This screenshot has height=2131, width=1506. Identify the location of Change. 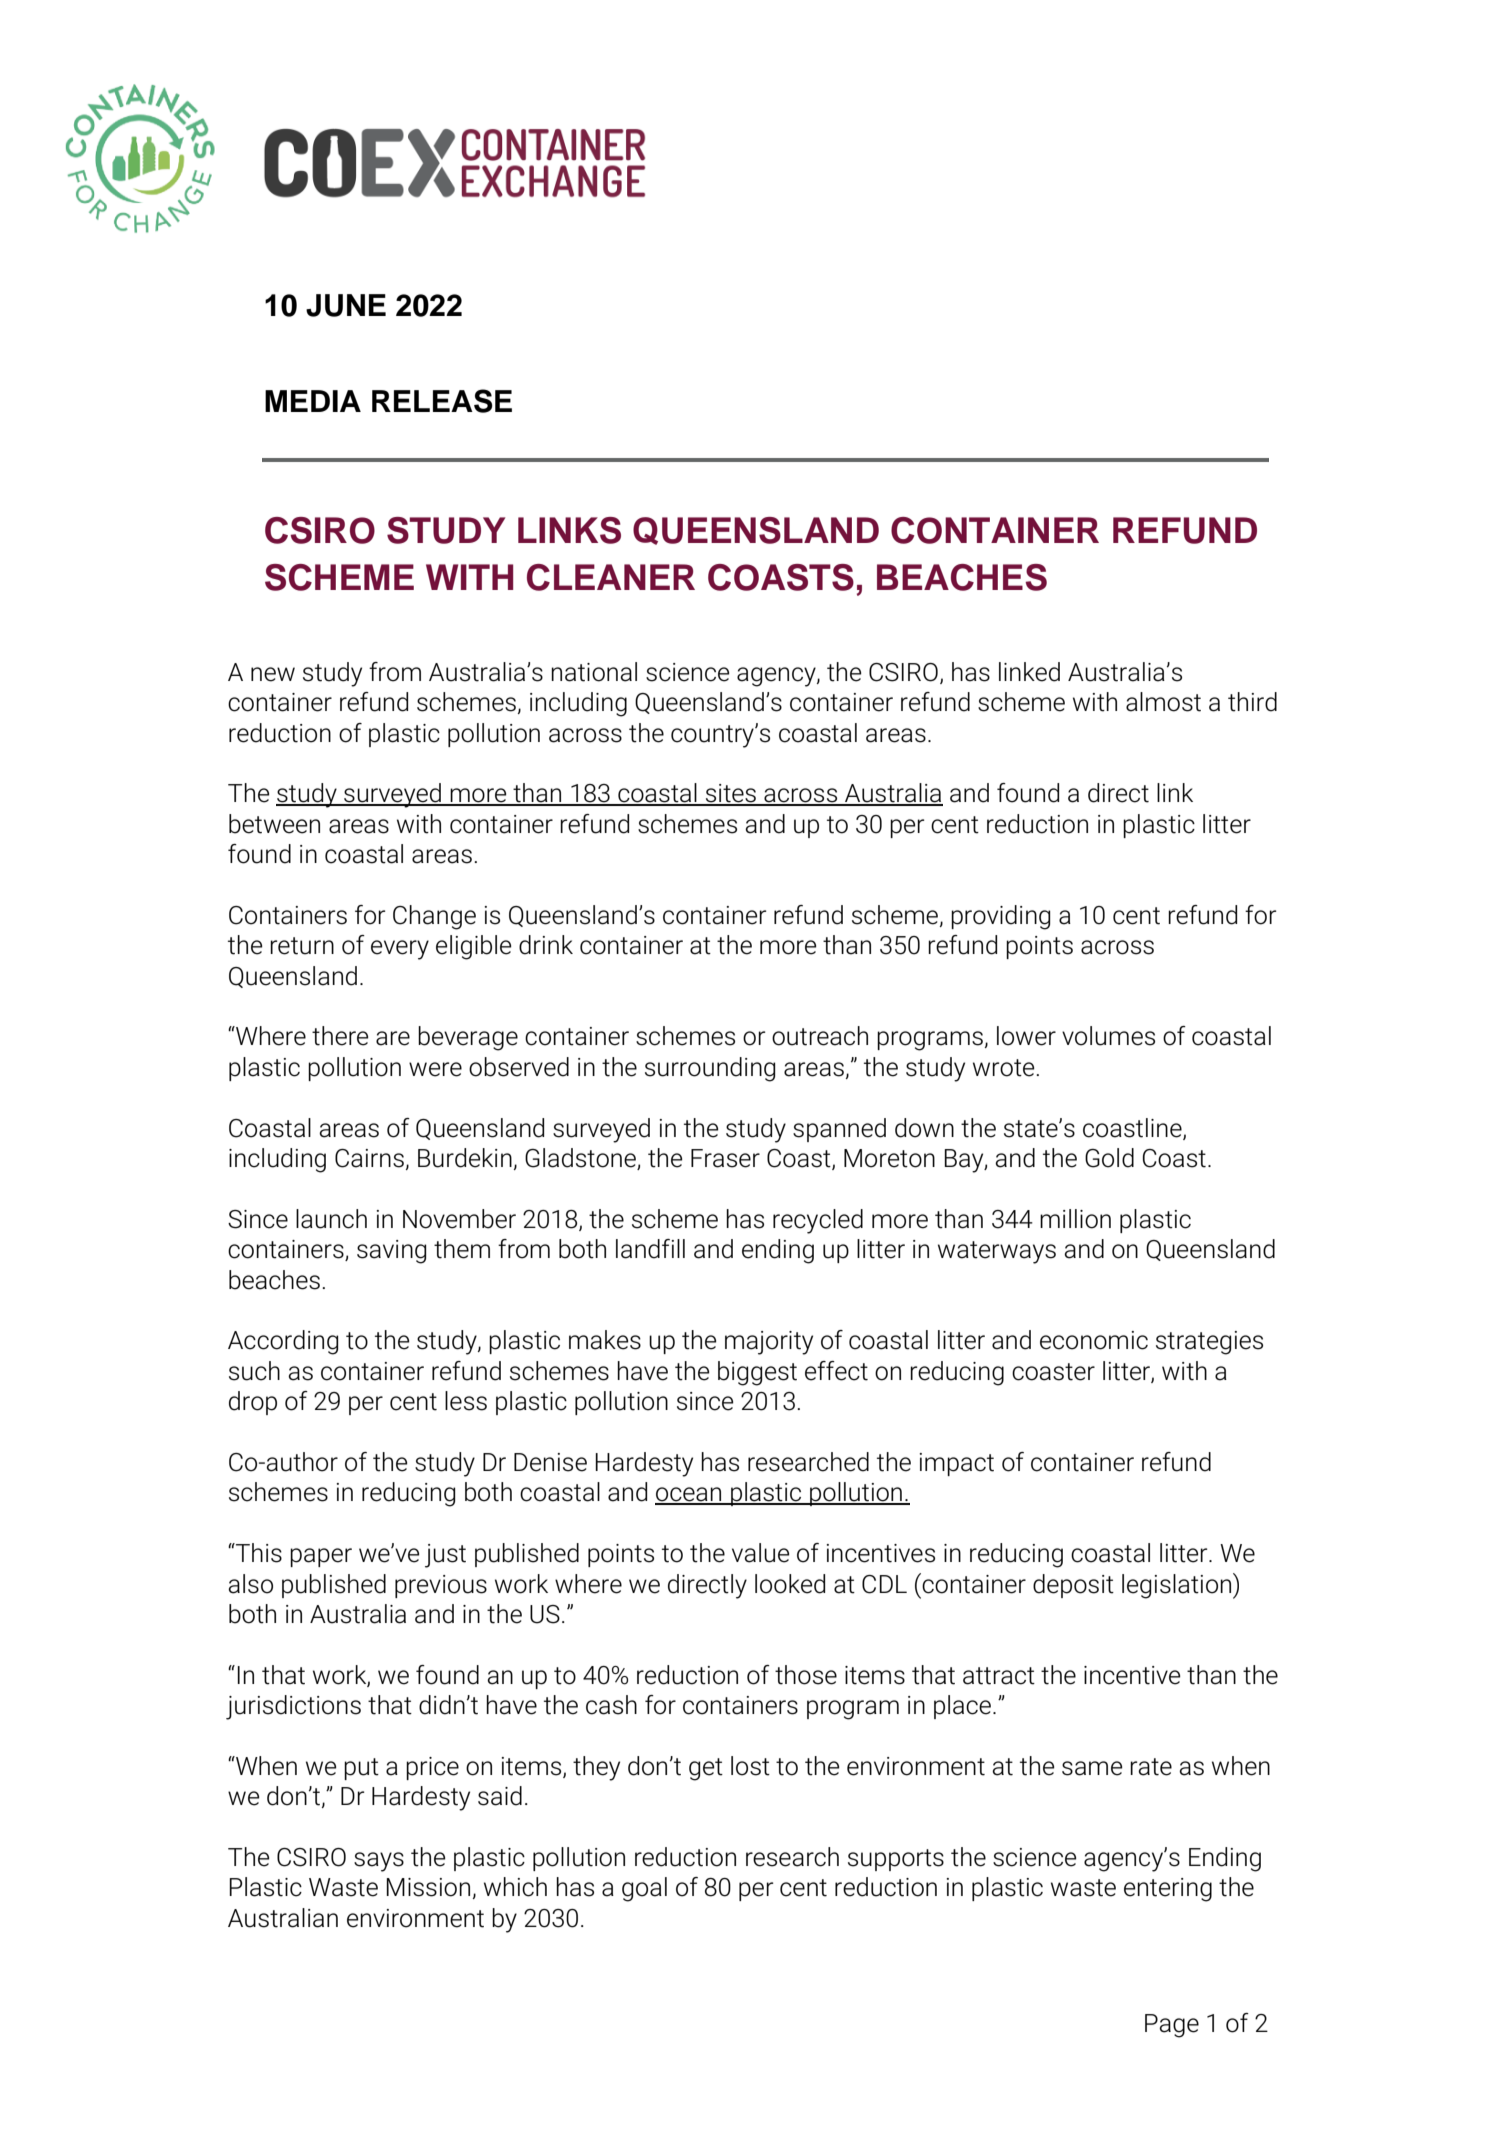
(434, 917).
